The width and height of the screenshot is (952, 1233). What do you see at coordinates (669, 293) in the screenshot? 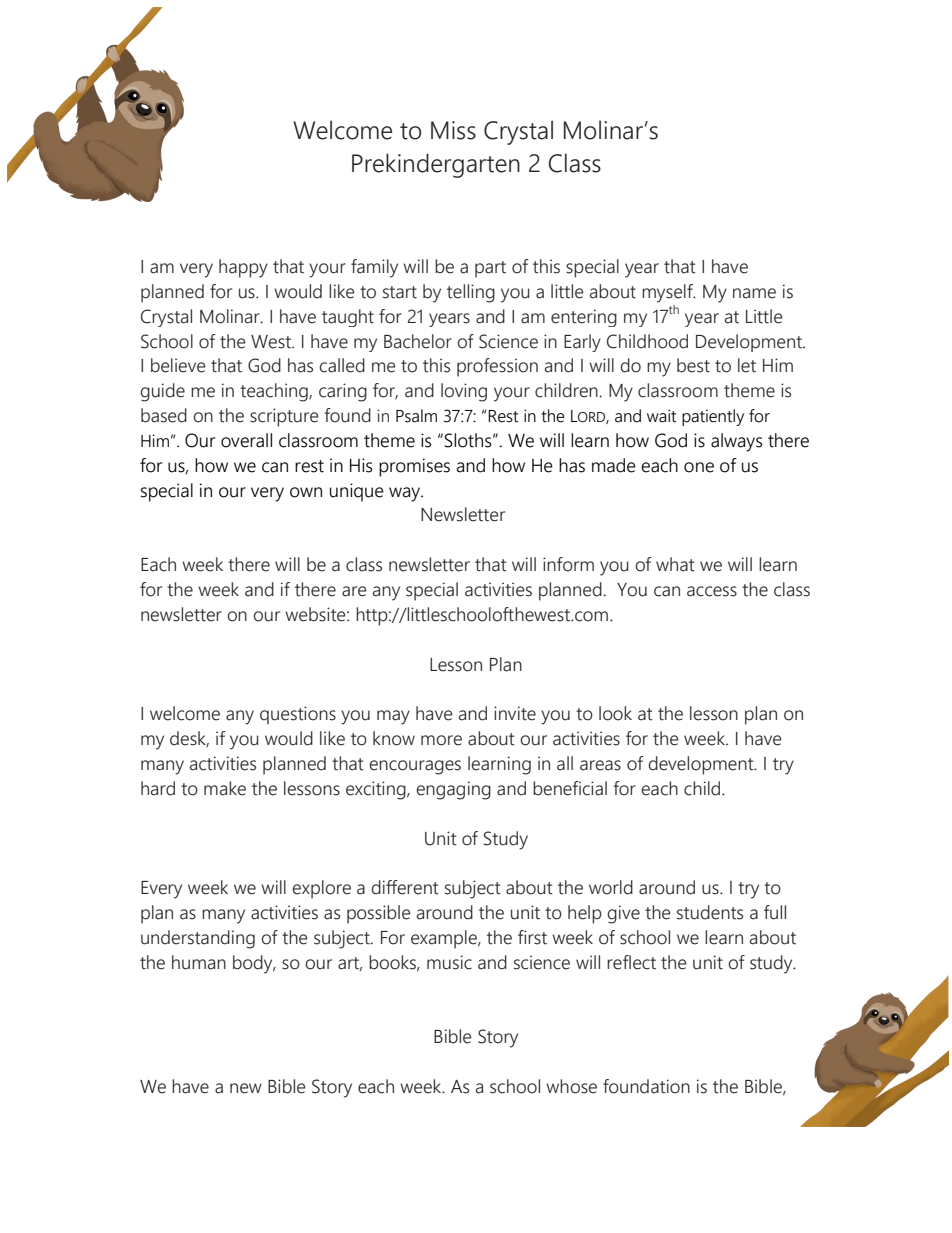
I see `myself` at bounding box center [669, 293].
